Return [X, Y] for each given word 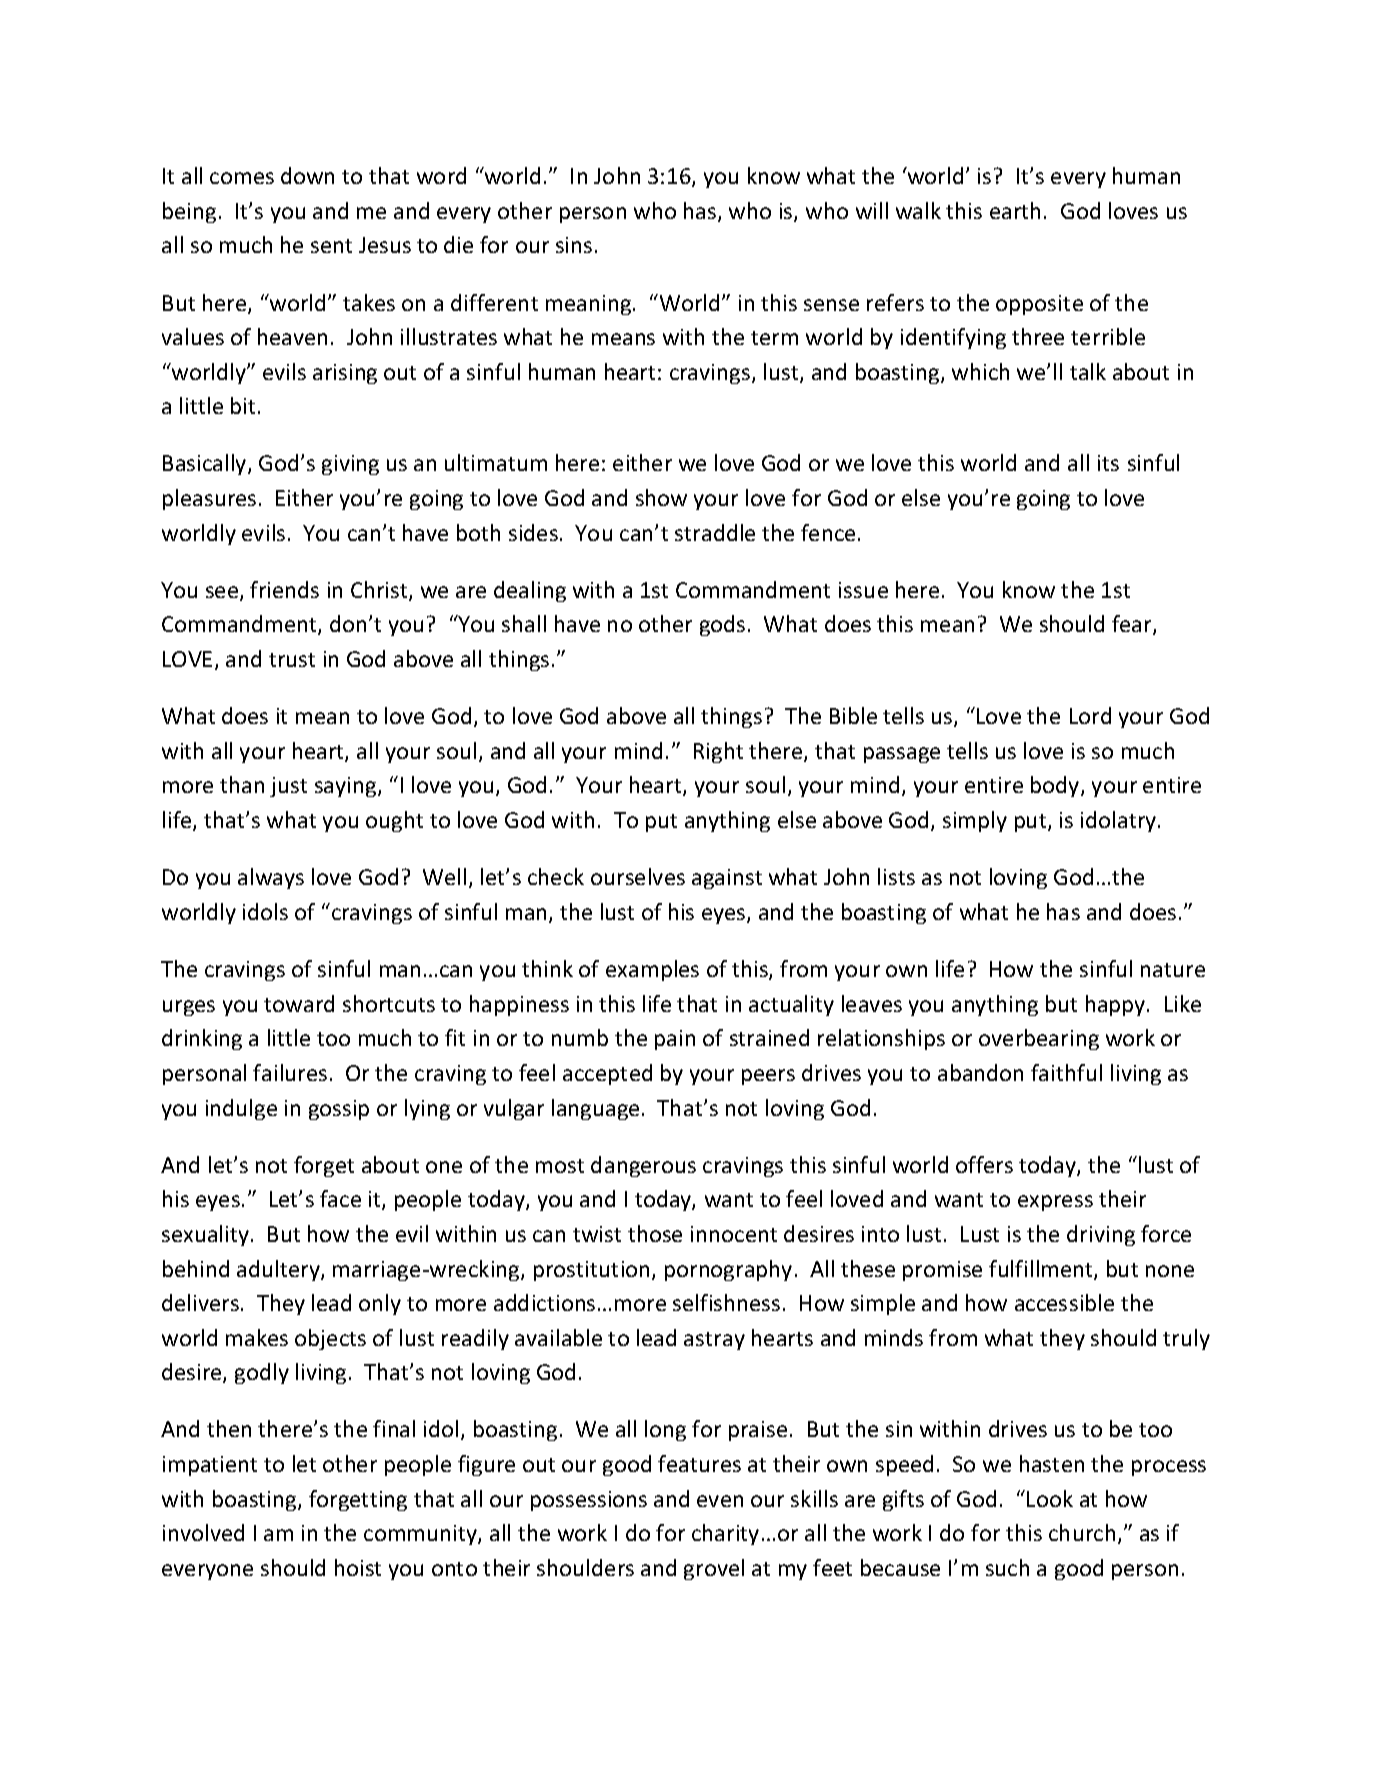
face [340, 1198]
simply [975, 821]
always [271, 878]
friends [284, 589]
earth [1015, 210]
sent [331, 246]
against [727, 879]
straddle [715, 532]
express [1055, 1203]
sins [574, 245]
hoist [358, 1567]
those [655, 1233]
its [1108, 463]
